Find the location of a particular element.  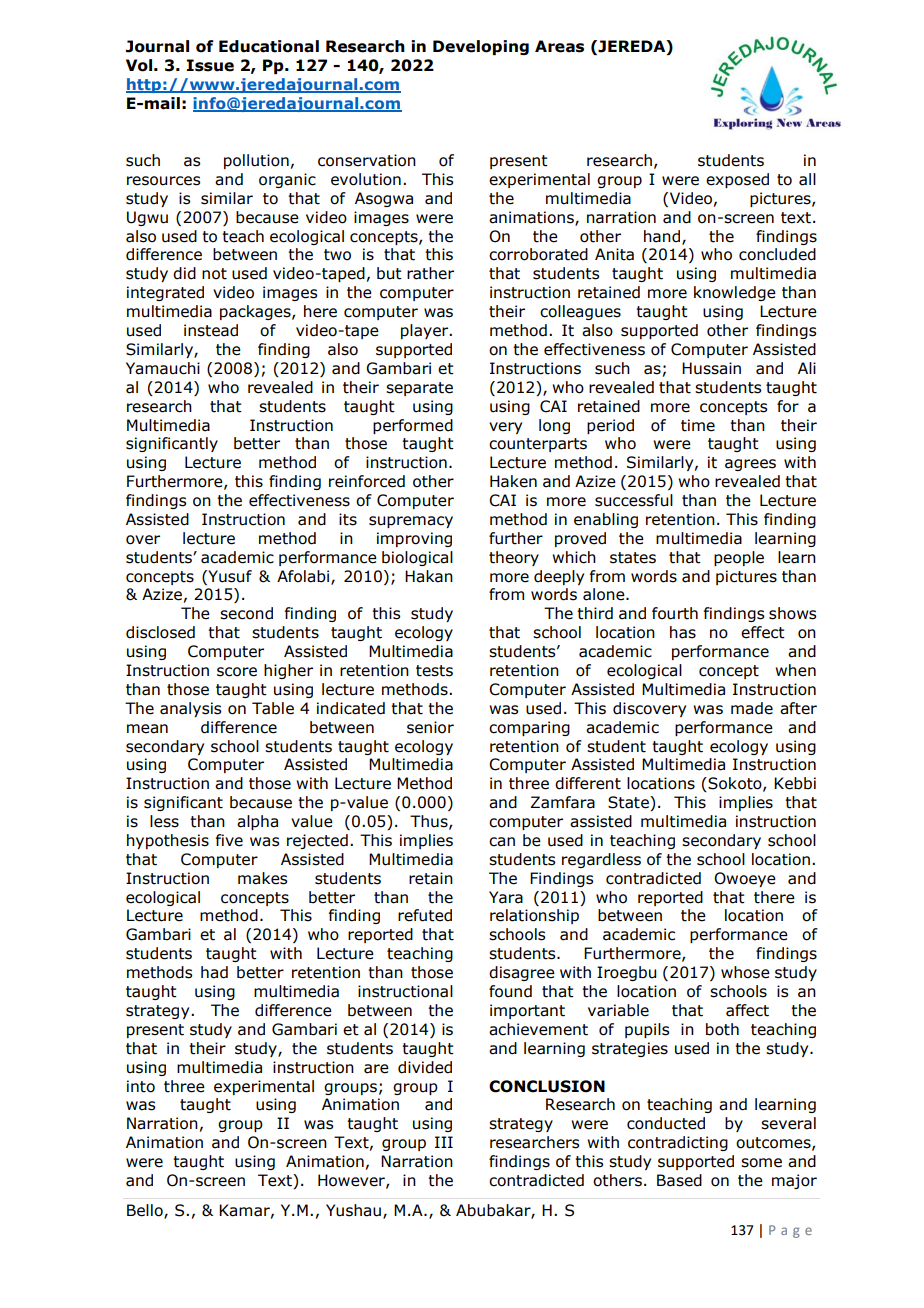

Issue is located at coordinates (210, 65).
